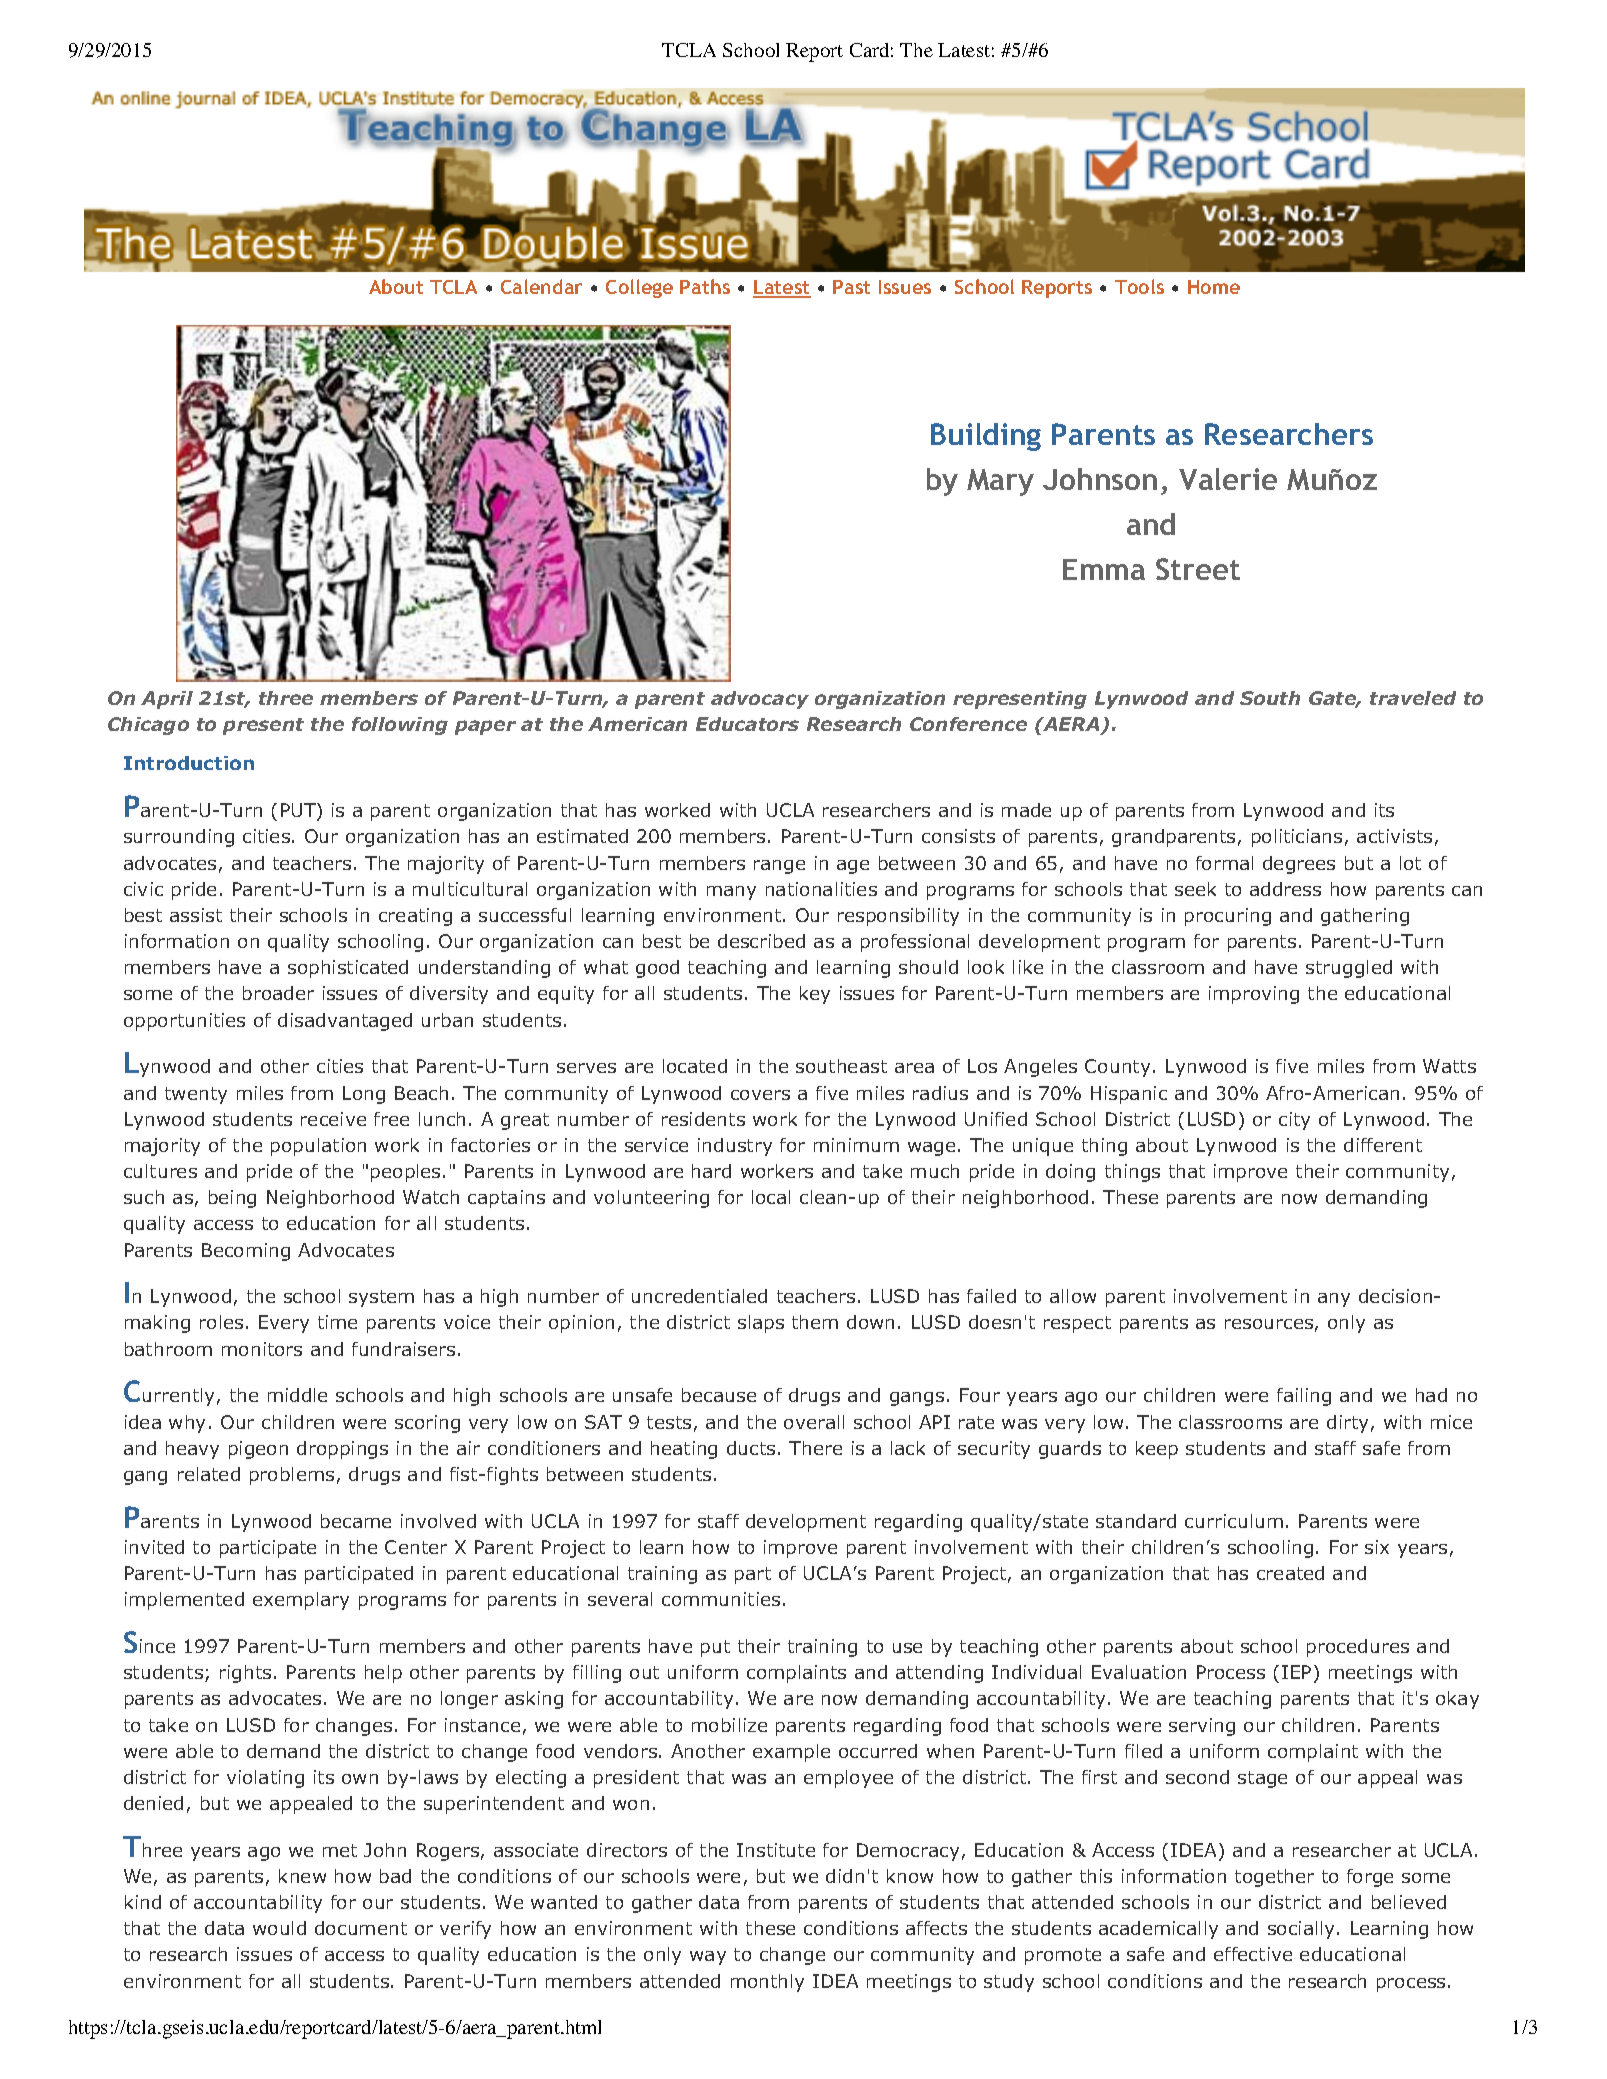  I want to click on monthly, so click(767, 1983).
